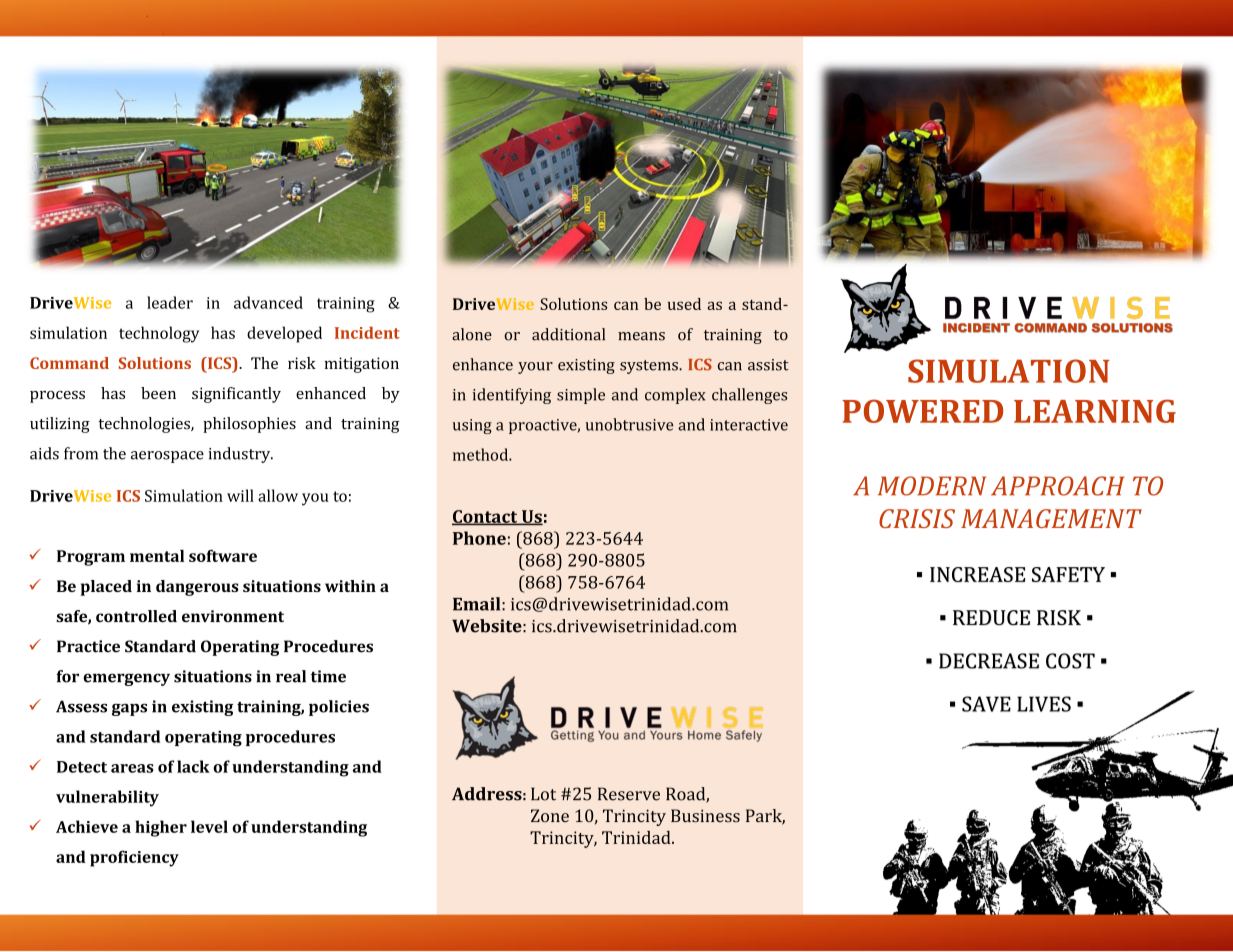 The image size is (1233, 952). Describe the element at coordinates (568, 334) in the page. I see `additional` at that location.
